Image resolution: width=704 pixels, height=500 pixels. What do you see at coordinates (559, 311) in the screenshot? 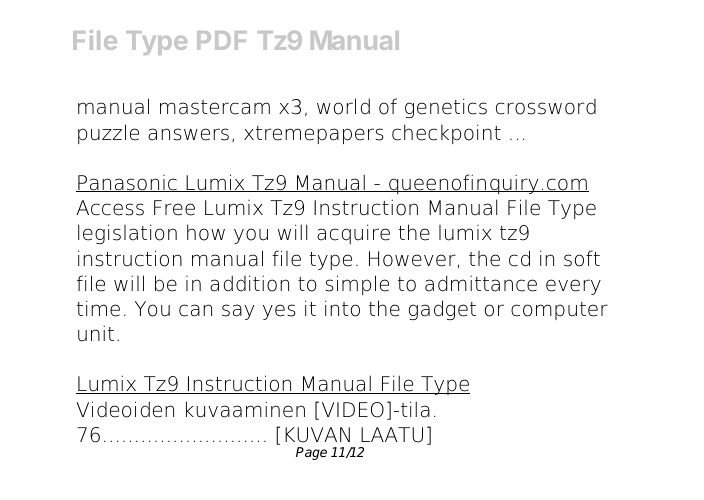
I see `computer` at bounding box center [559, 311].
